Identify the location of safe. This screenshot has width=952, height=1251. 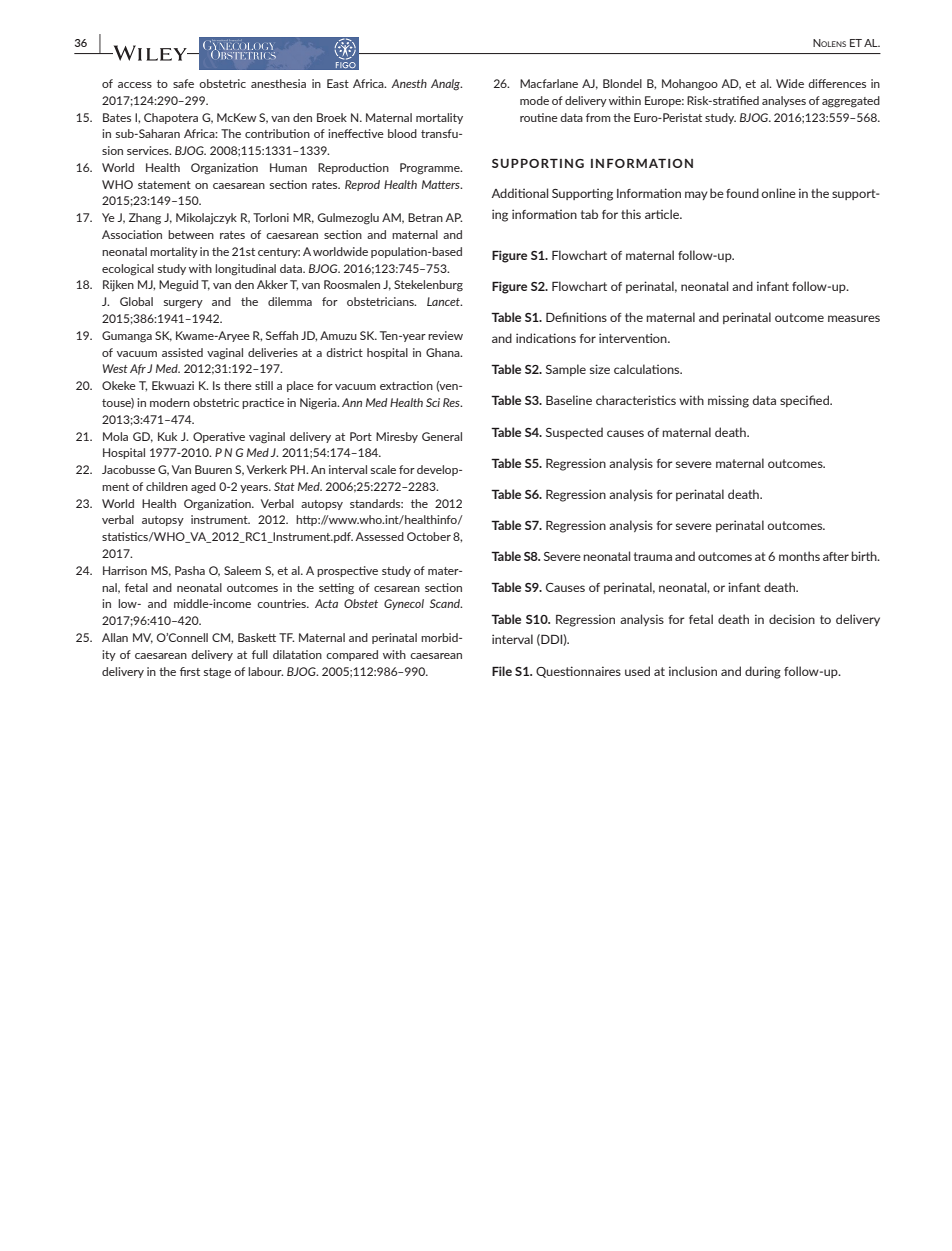
(183, 83).
